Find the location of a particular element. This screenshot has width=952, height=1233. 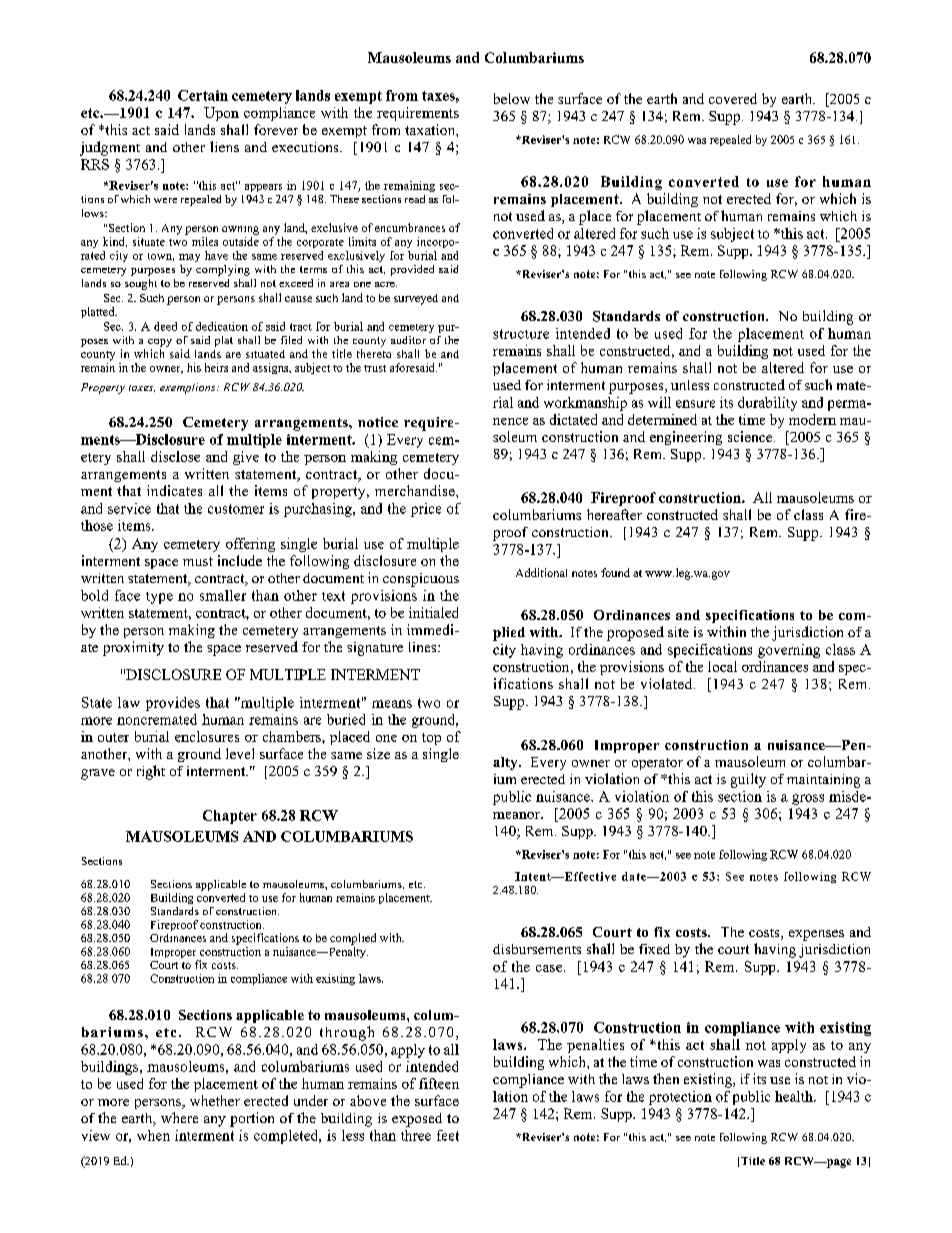

type is located at coordinates (159, 598).
